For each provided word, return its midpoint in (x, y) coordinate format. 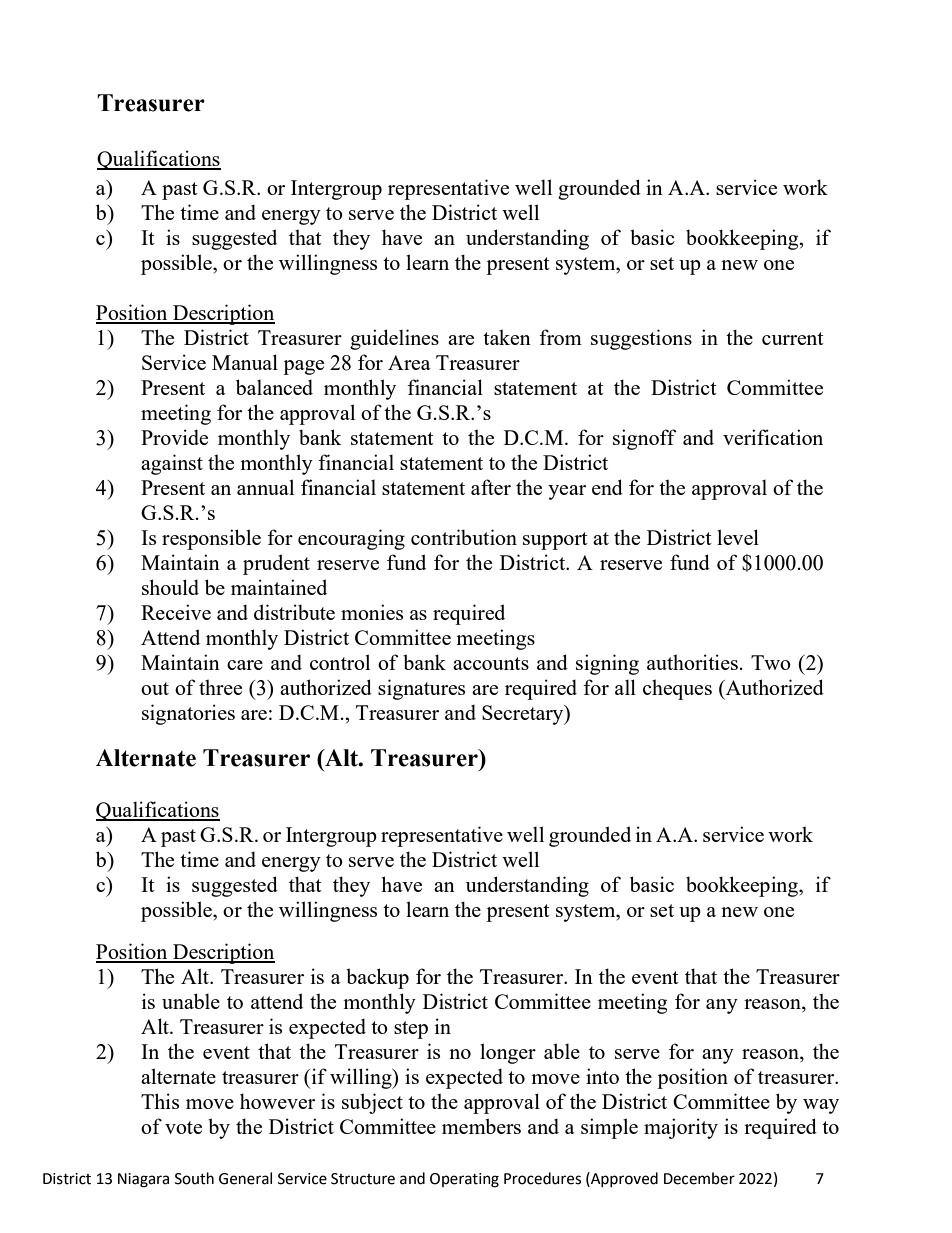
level (738, 537)
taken (507, 337)
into (602, 1076)
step (411, 1030)
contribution (464, 537)
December (699, 1178)
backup (377, 978)
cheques (677, 689)
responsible (211, 539)
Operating (464, 1180)
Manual (245, 362)
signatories (188, 714)
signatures (421, 689)
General (245, 1178)
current (793, 338)
